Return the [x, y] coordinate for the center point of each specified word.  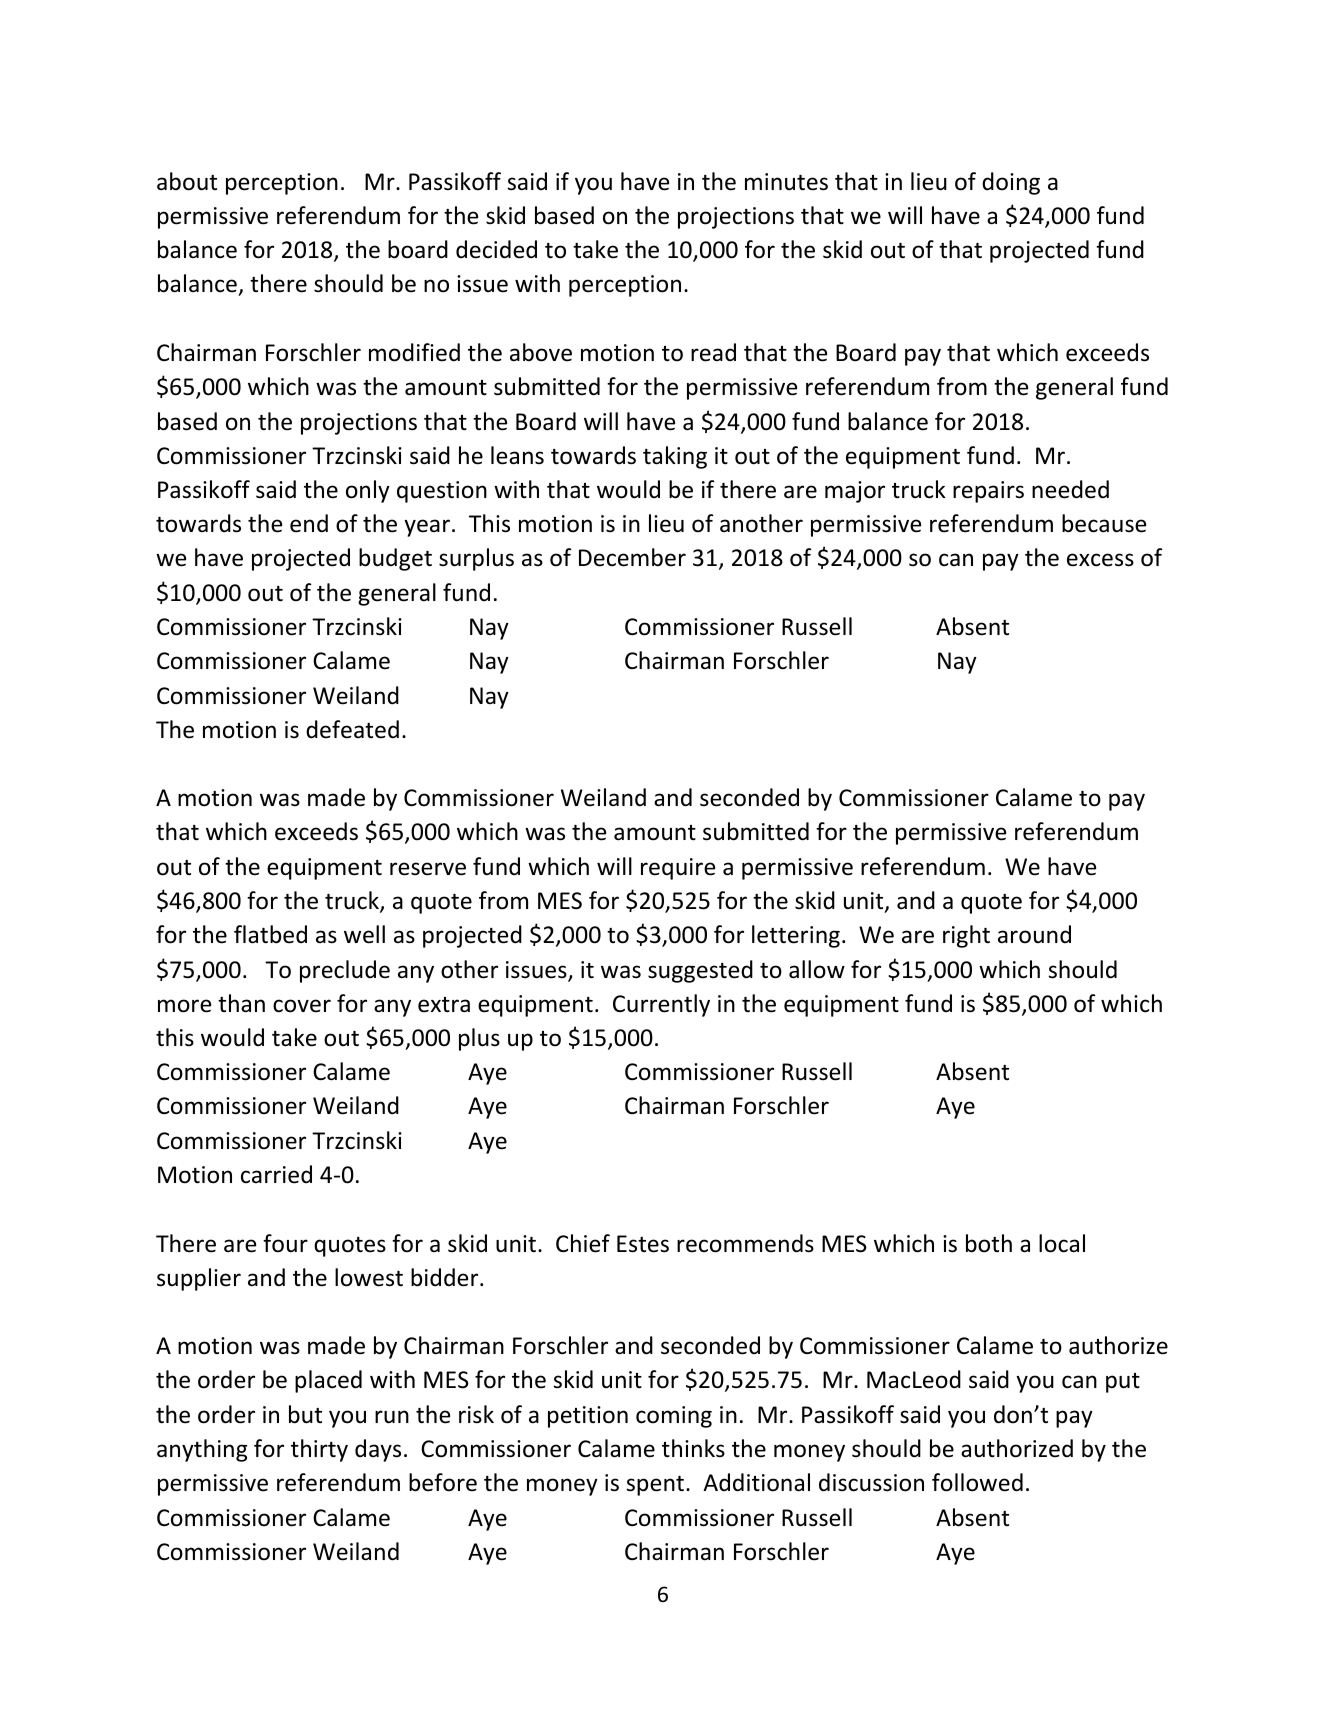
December [632, 557]
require [678, 869]
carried [276, 1174]
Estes [643, 1244]
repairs [988, 492]
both [989, 1243]
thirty [319, 1450]
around [1034, 934]
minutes [786, 182]
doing [1011, 183]
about [187, 181]
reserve [428, 869]
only [368, 491]
